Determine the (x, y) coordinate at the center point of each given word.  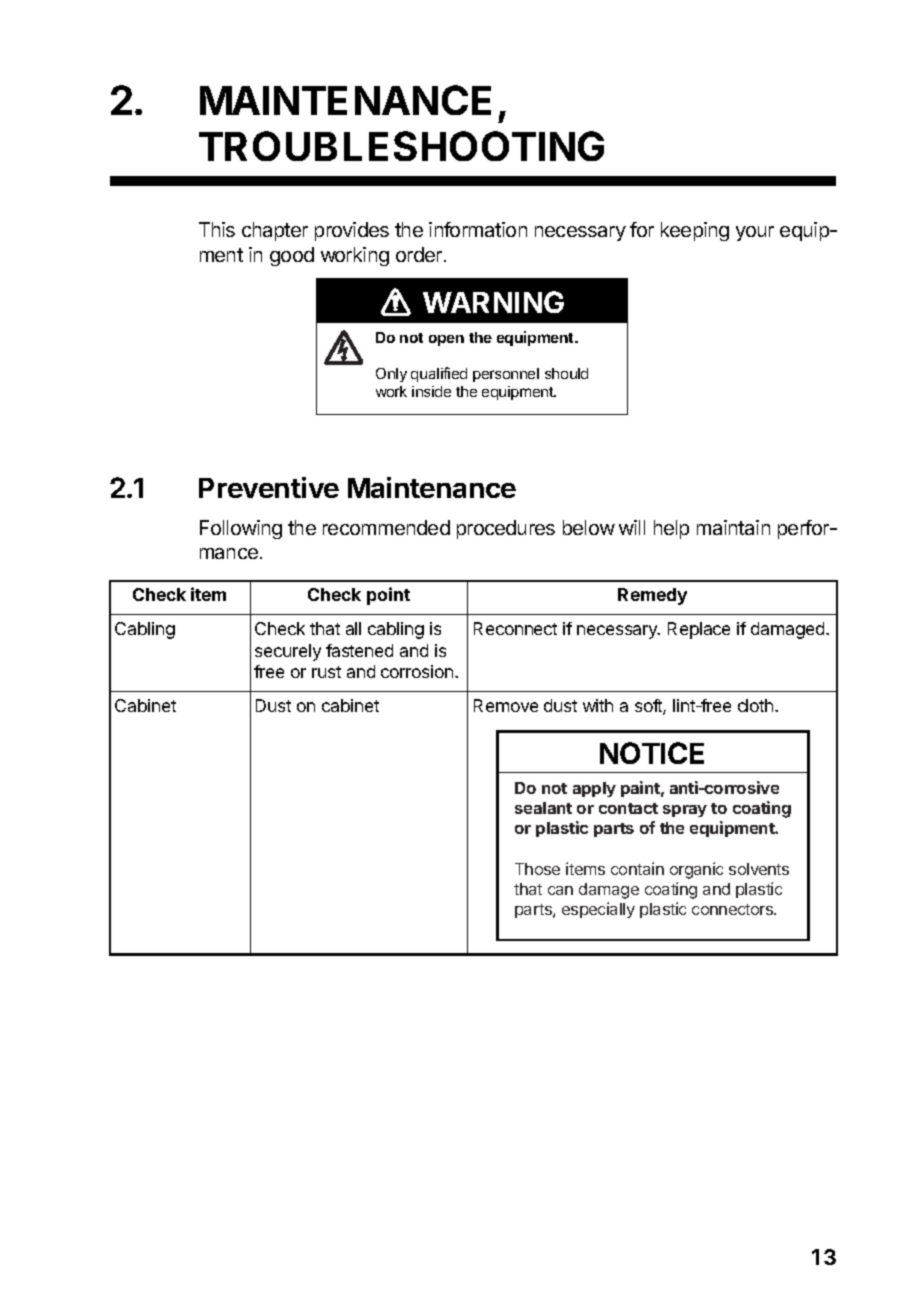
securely (288, 652)
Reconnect (515, 628)
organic (696, 870)
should (566, 373)
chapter (275, 231)
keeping (695, 231)
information (478, 229)
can (560, 890)
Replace (699, 630)
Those (537, 869)
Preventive (269, 487)
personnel (506, 375)
